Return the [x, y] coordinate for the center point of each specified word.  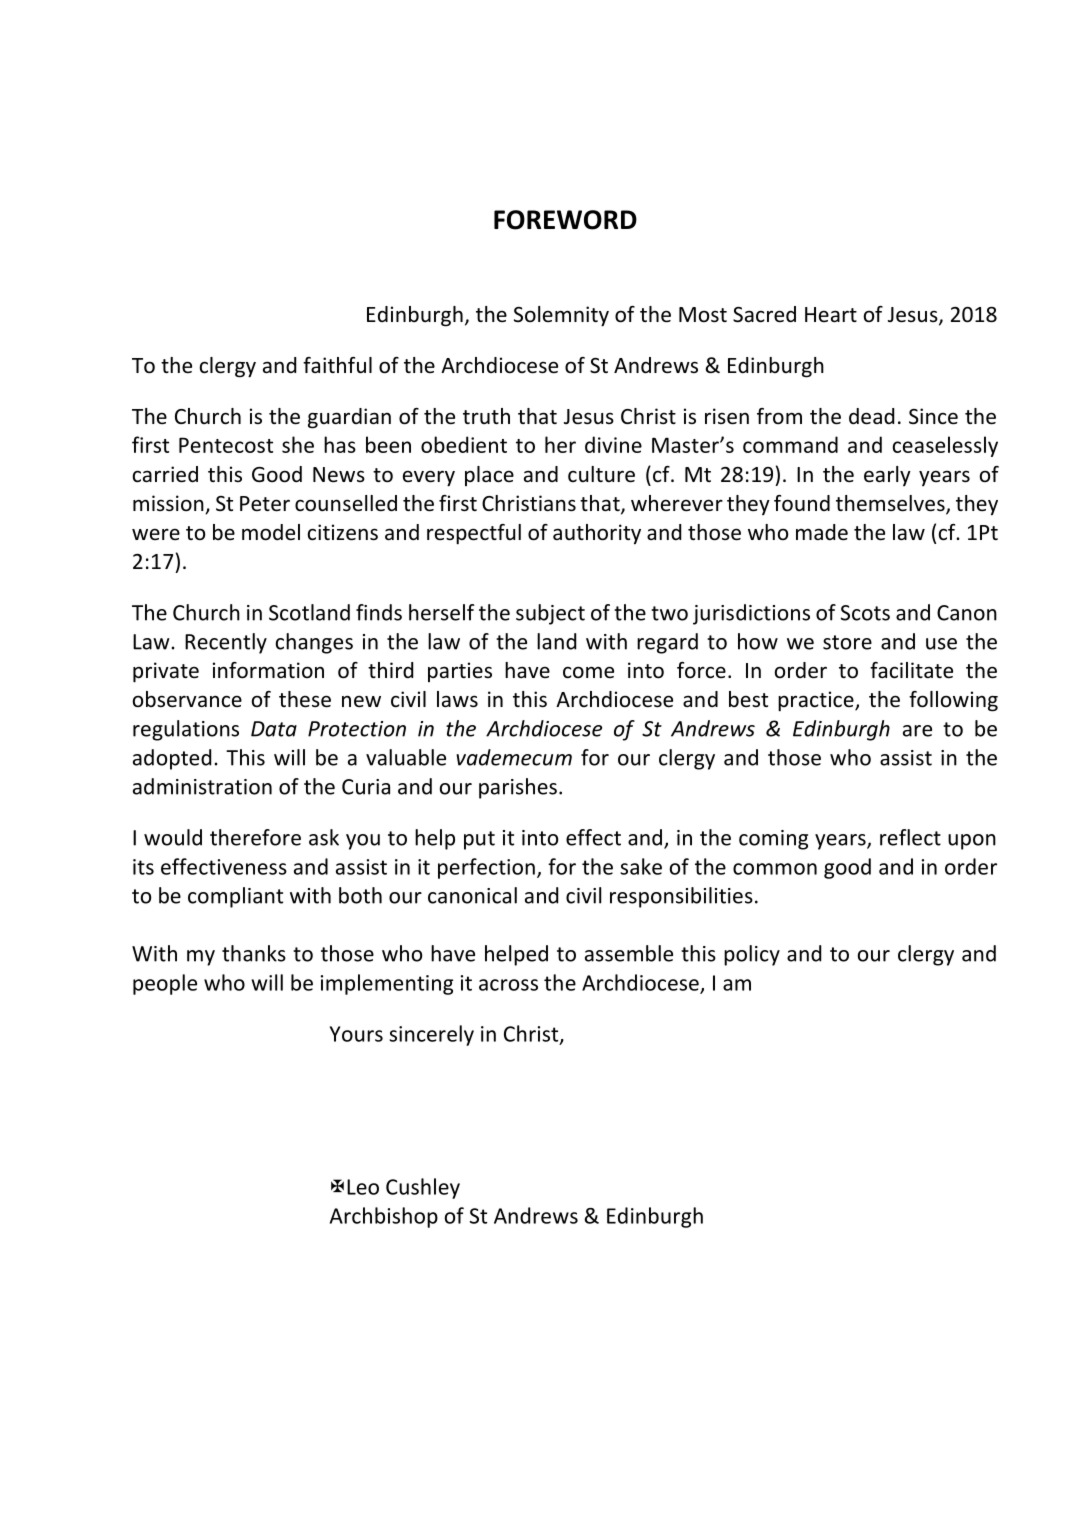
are [917, 731]
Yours [356, 1034]
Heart [831, 314]
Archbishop [384, 1217]
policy [752, 955]
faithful [337, 365]
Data [274, 729]
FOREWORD [565, 220]
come [588, 672]
